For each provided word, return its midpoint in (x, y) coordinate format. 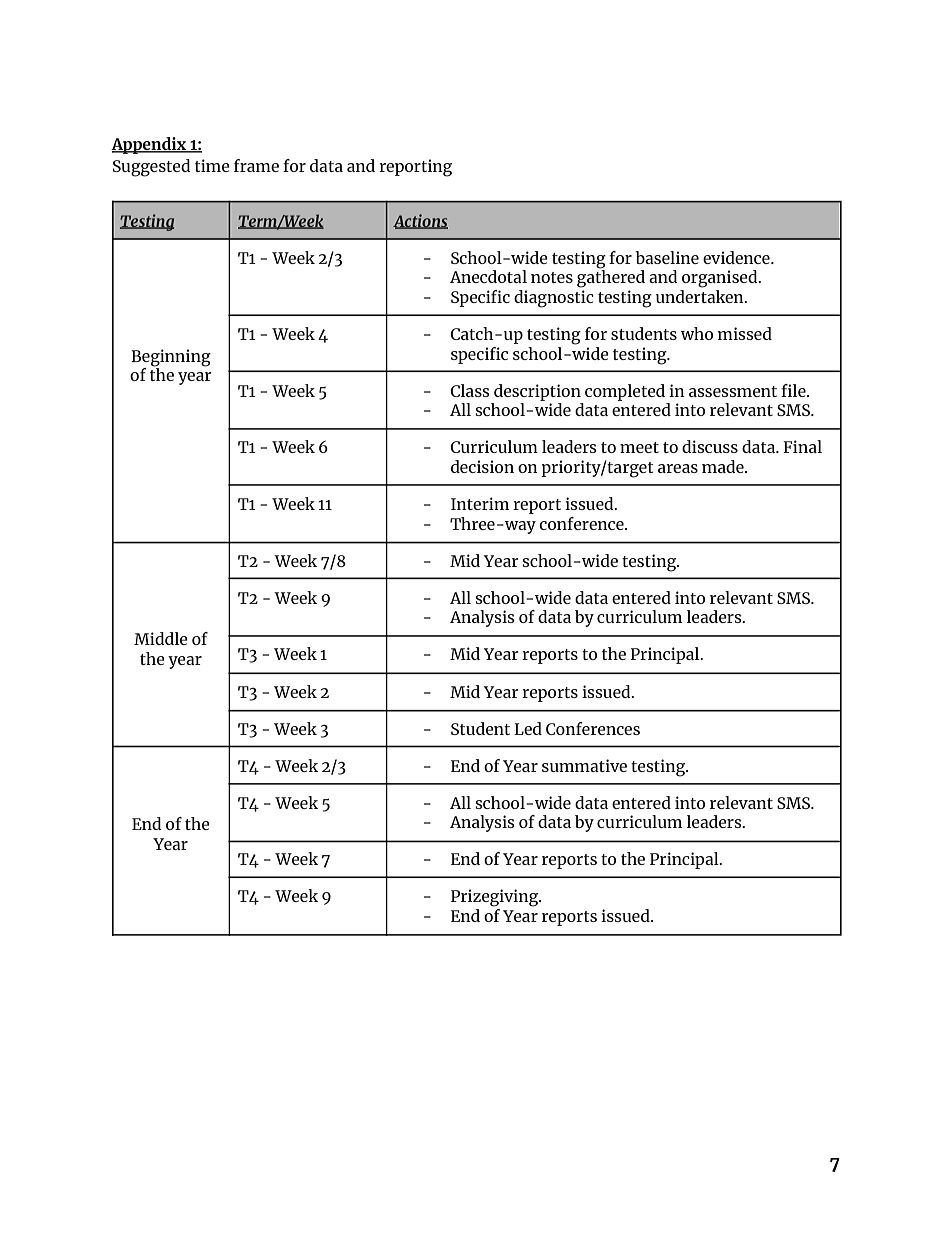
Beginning (171, 358)
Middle (161, 638)
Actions (420, 221)
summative (584, 765)
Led (528, 728)
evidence (737, 257)
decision (482, 466)
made (724, 466)
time (212, 165)
